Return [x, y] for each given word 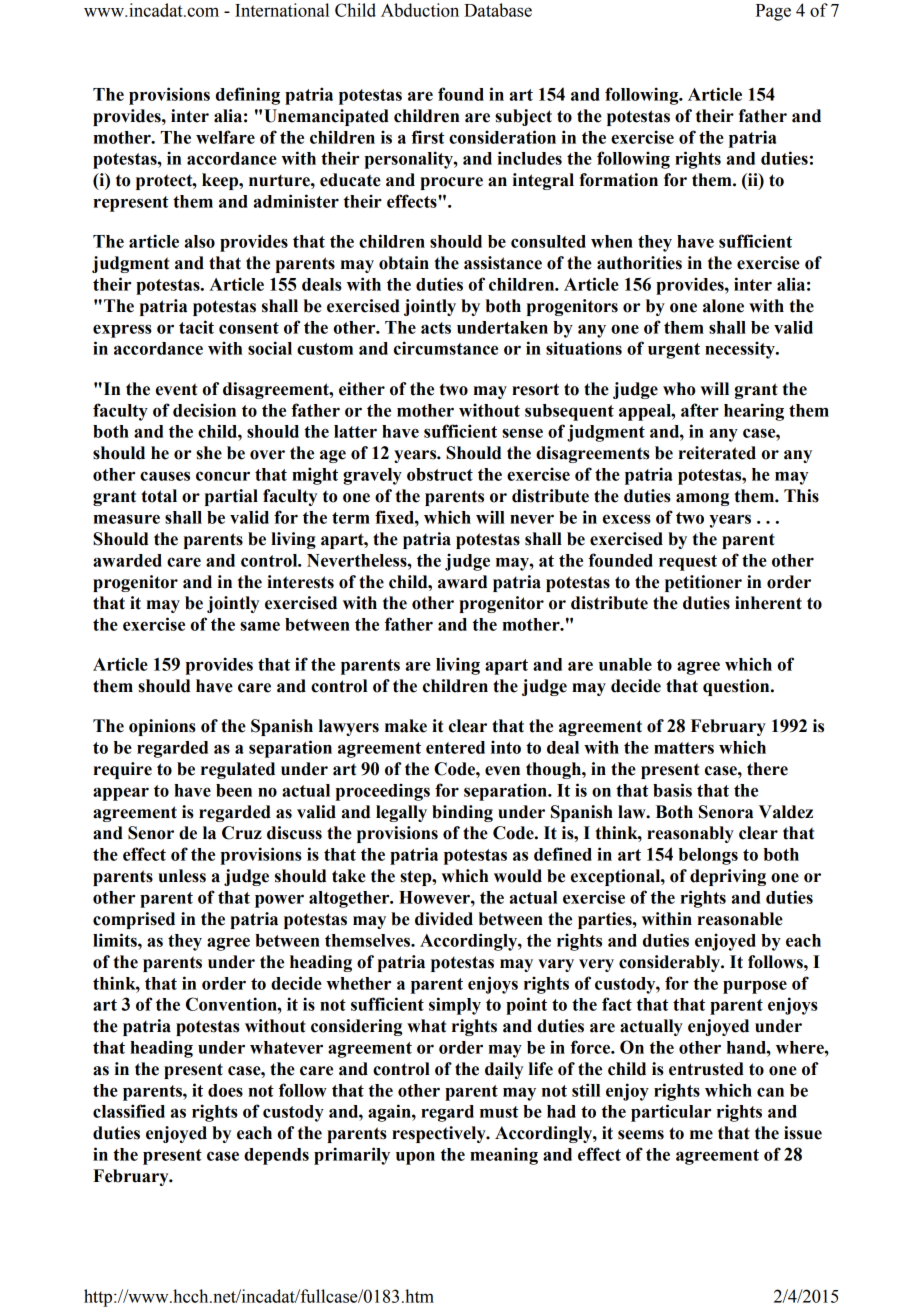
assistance [503, 263]
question [737, 687]
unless [182, 876]
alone [723, 306]
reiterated [717, 453]
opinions [162, 727]
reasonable [740, 919]
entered [455, 747]
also [200, 241]
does [225, 1090]
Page [773, 12]
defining [248, 96]
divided [444, 919]
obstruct [440, 474]
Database [498, 10]
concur [223, 476]
